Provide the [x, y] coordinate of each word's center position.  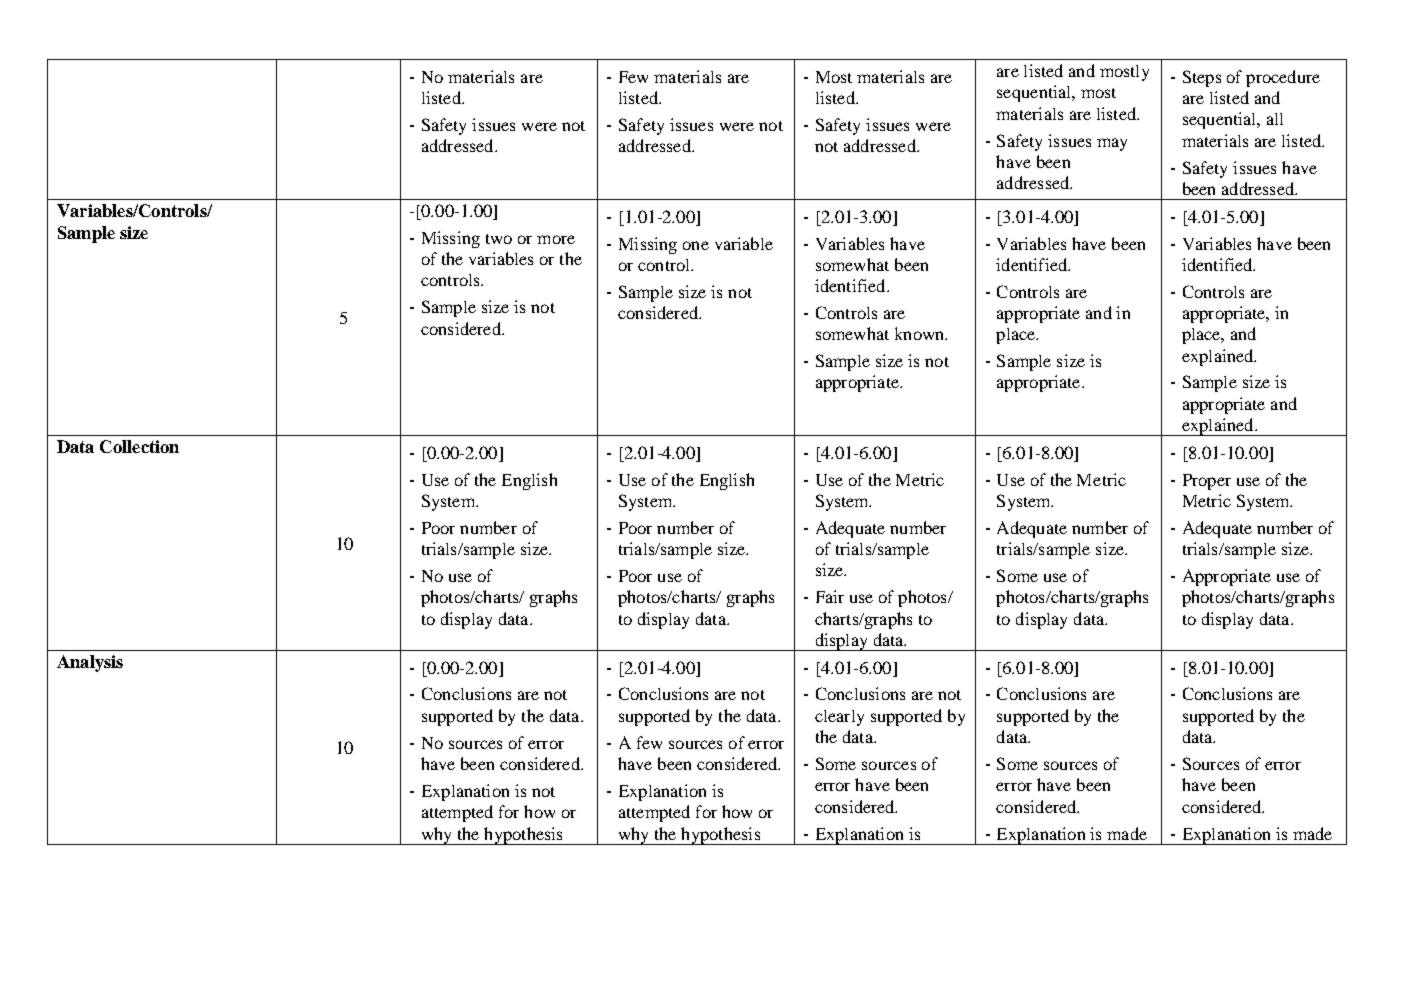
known [921, 333]
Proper [1207, 482]
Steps [1202, 78]
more [556, 239]
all [1275, 119]
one [696, 245]
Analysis [90, 663]
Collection [139, 446]
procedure [1283, 78]
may [1112, 144]
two [499, 239]
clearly [839, 718]
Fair [830, 596]
